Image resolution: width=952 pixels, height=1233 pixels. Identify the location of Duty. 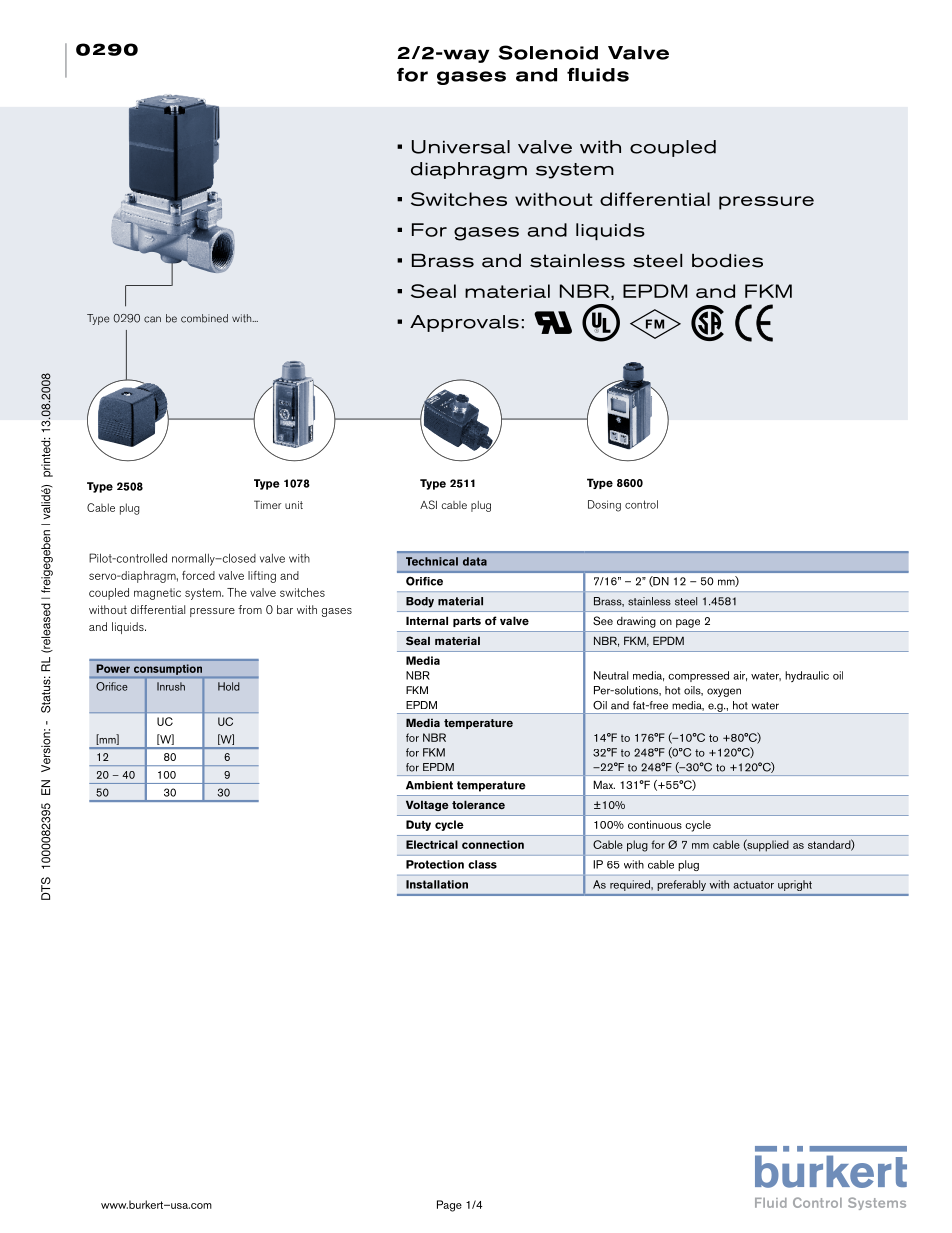
(418, 825).
